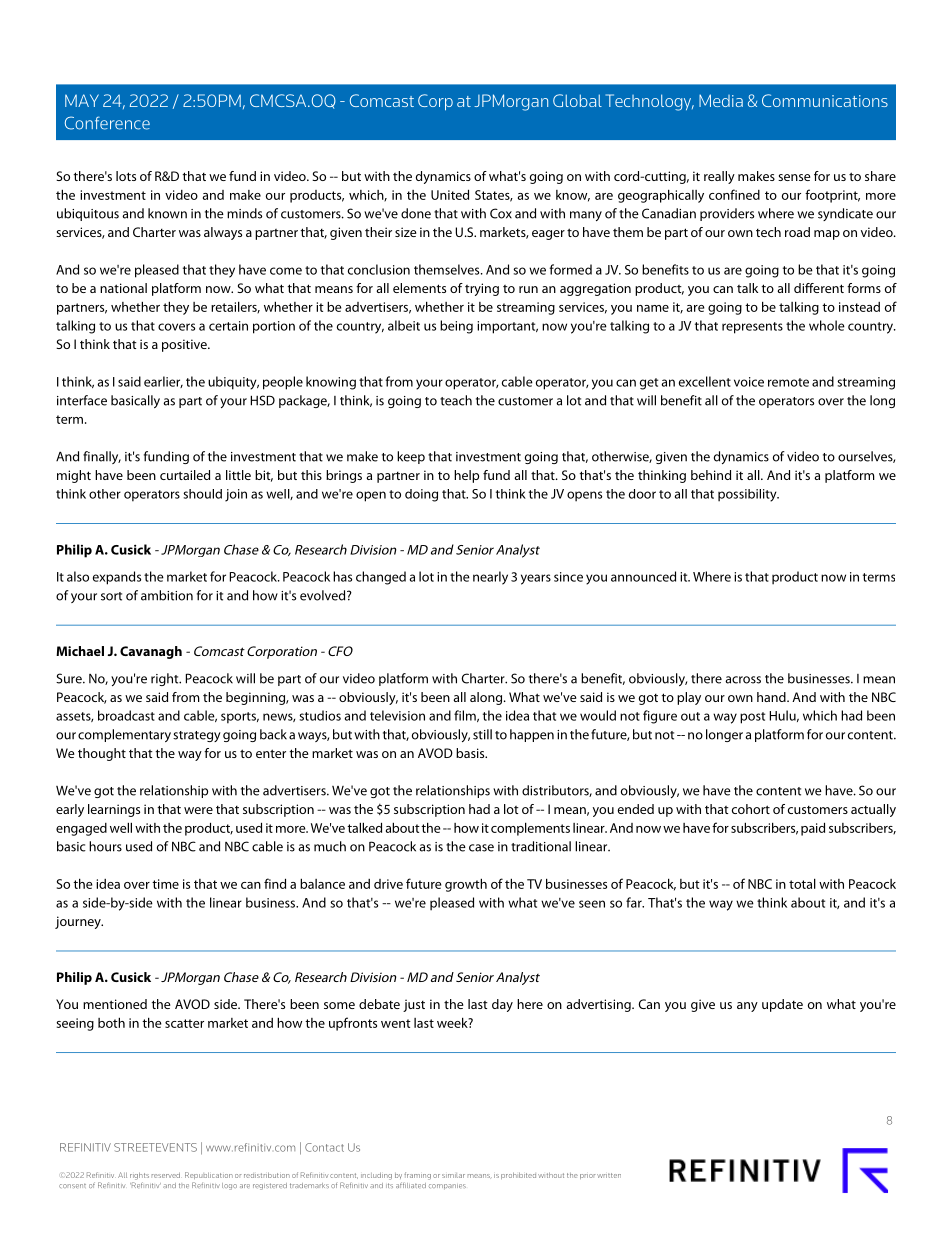 This screenshot has width=952, height=1233. I want to click on written, so click(609, 1175).
